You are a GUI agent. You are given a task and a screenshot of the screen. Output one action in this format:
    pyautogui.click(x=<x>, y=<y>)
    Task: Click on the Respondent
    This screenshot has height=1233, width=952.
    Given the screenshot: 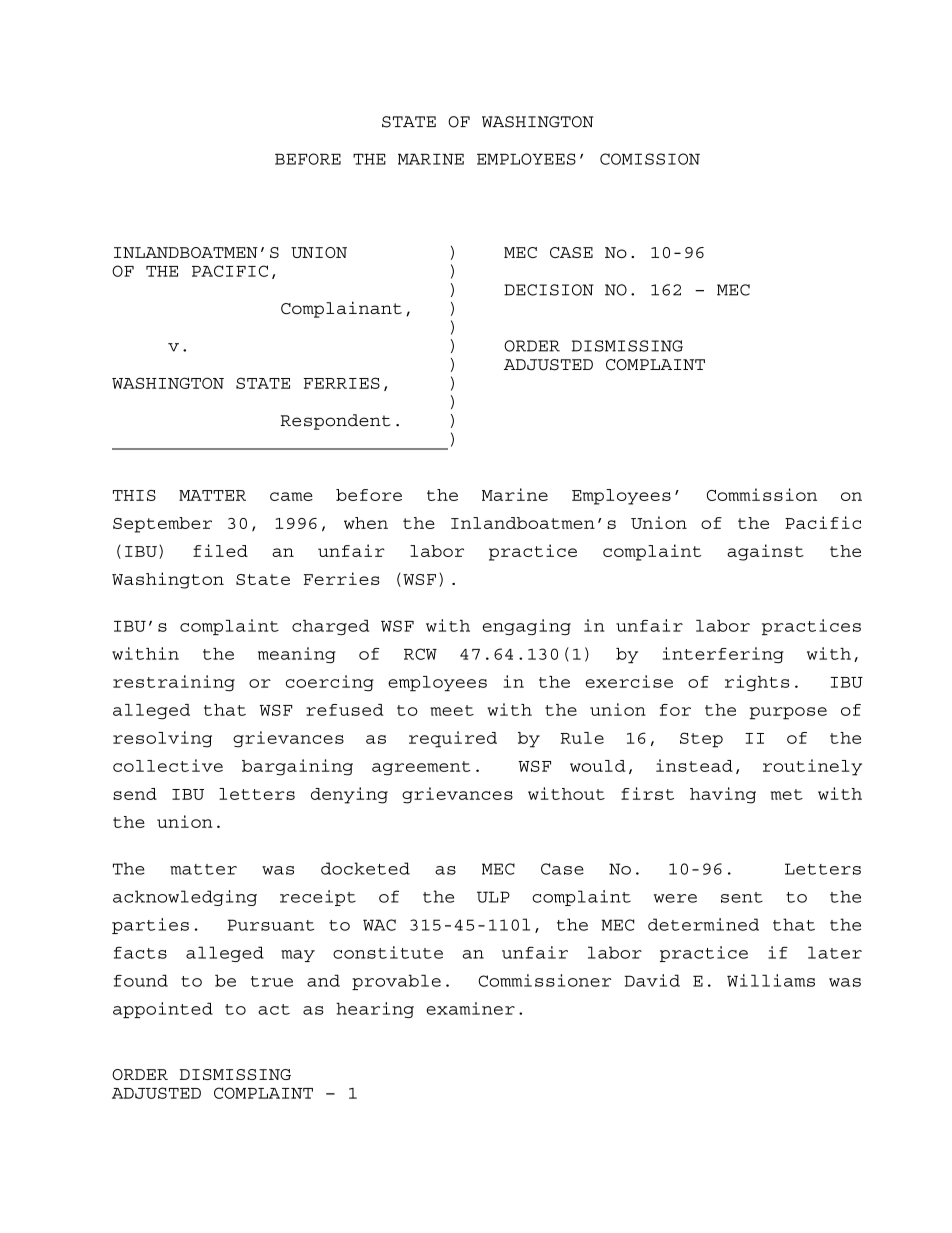 What is the action you would take?
    pyautogui.click(x=335, y=422)
